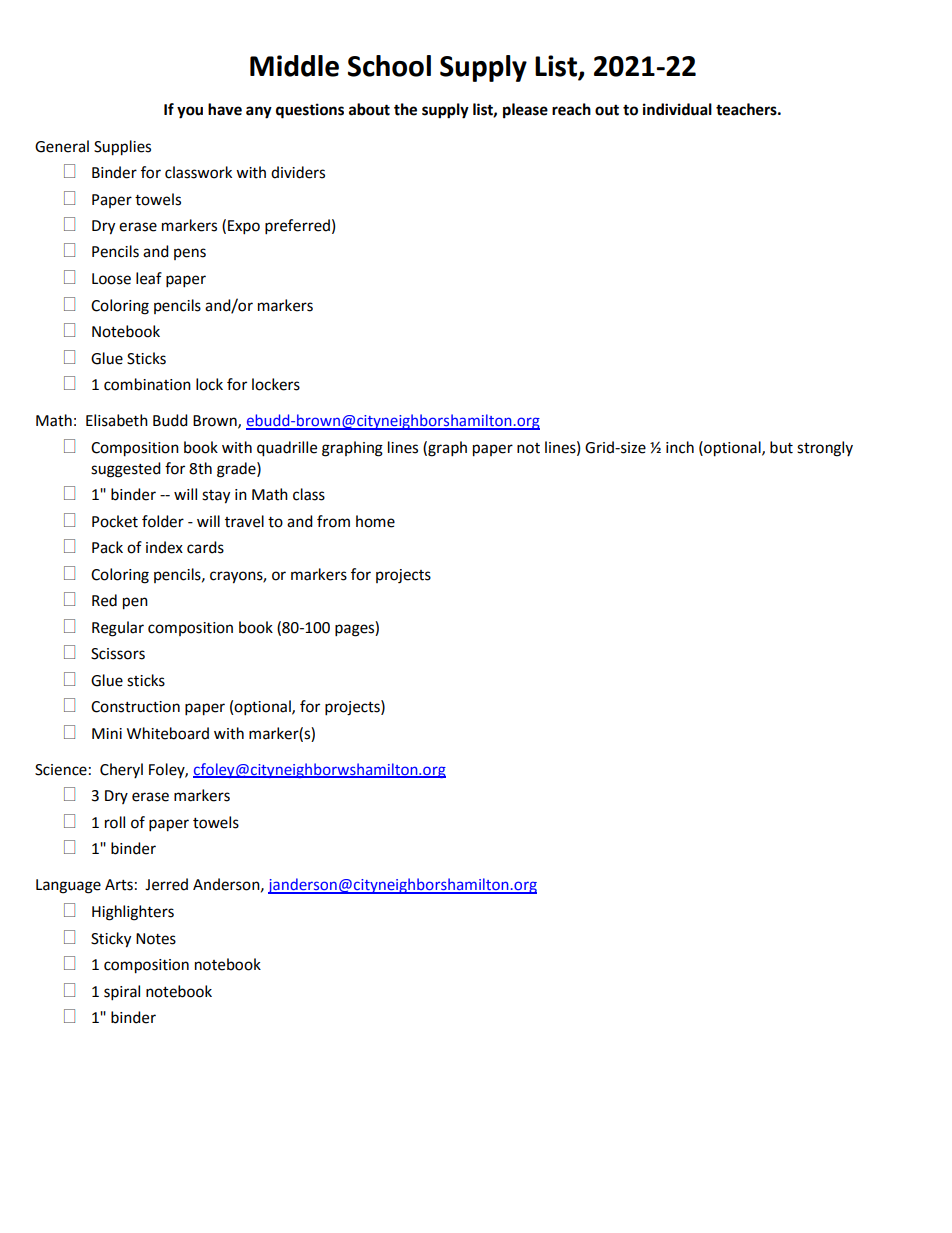 The image size is (952, 1233). What do you see at coordinates (405, 109) in the document?
I see `the` at bounding box center [405, 109].
